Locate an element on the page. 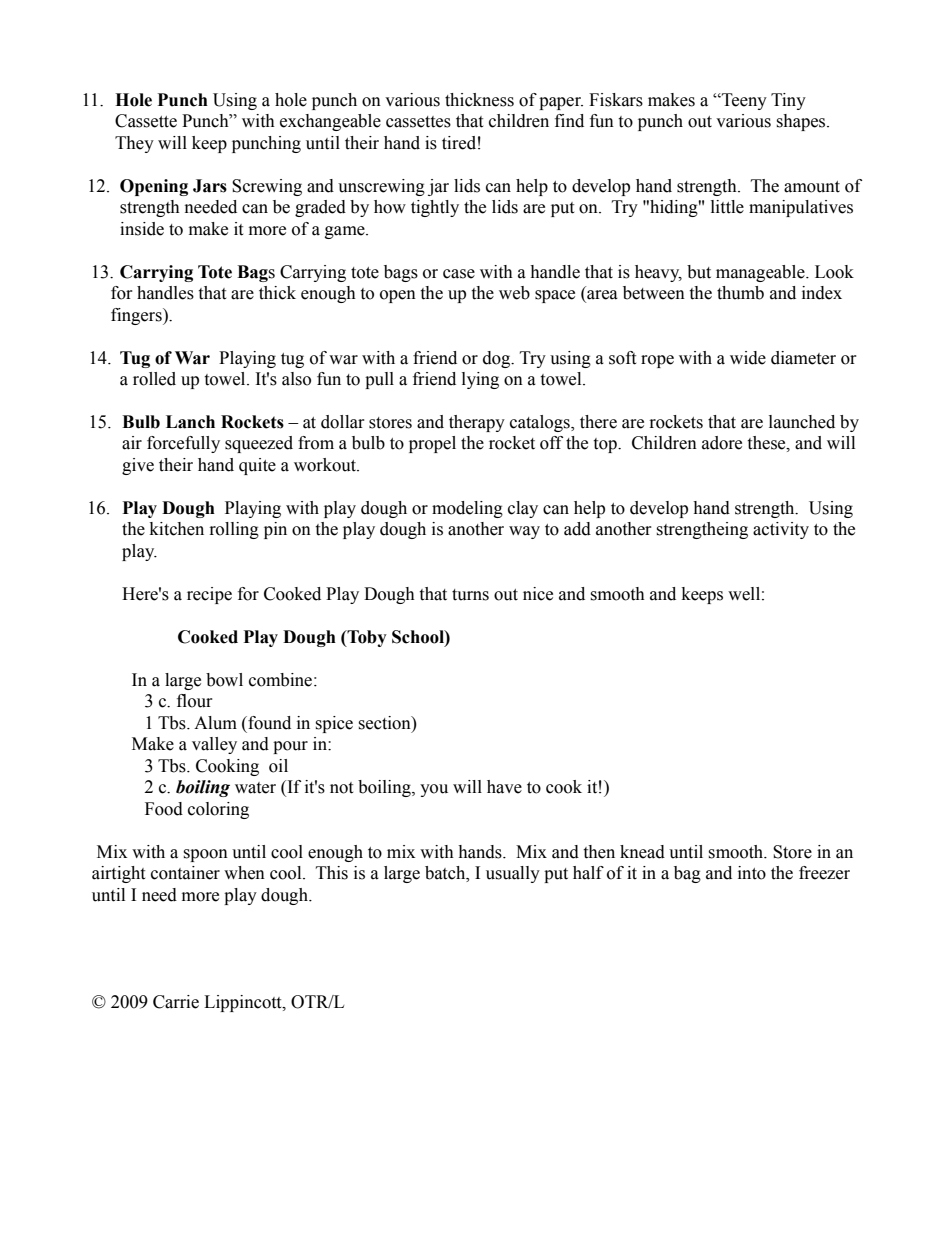 The width and height of the document is (952, 1233). They is located at coordinates (134, 144).
